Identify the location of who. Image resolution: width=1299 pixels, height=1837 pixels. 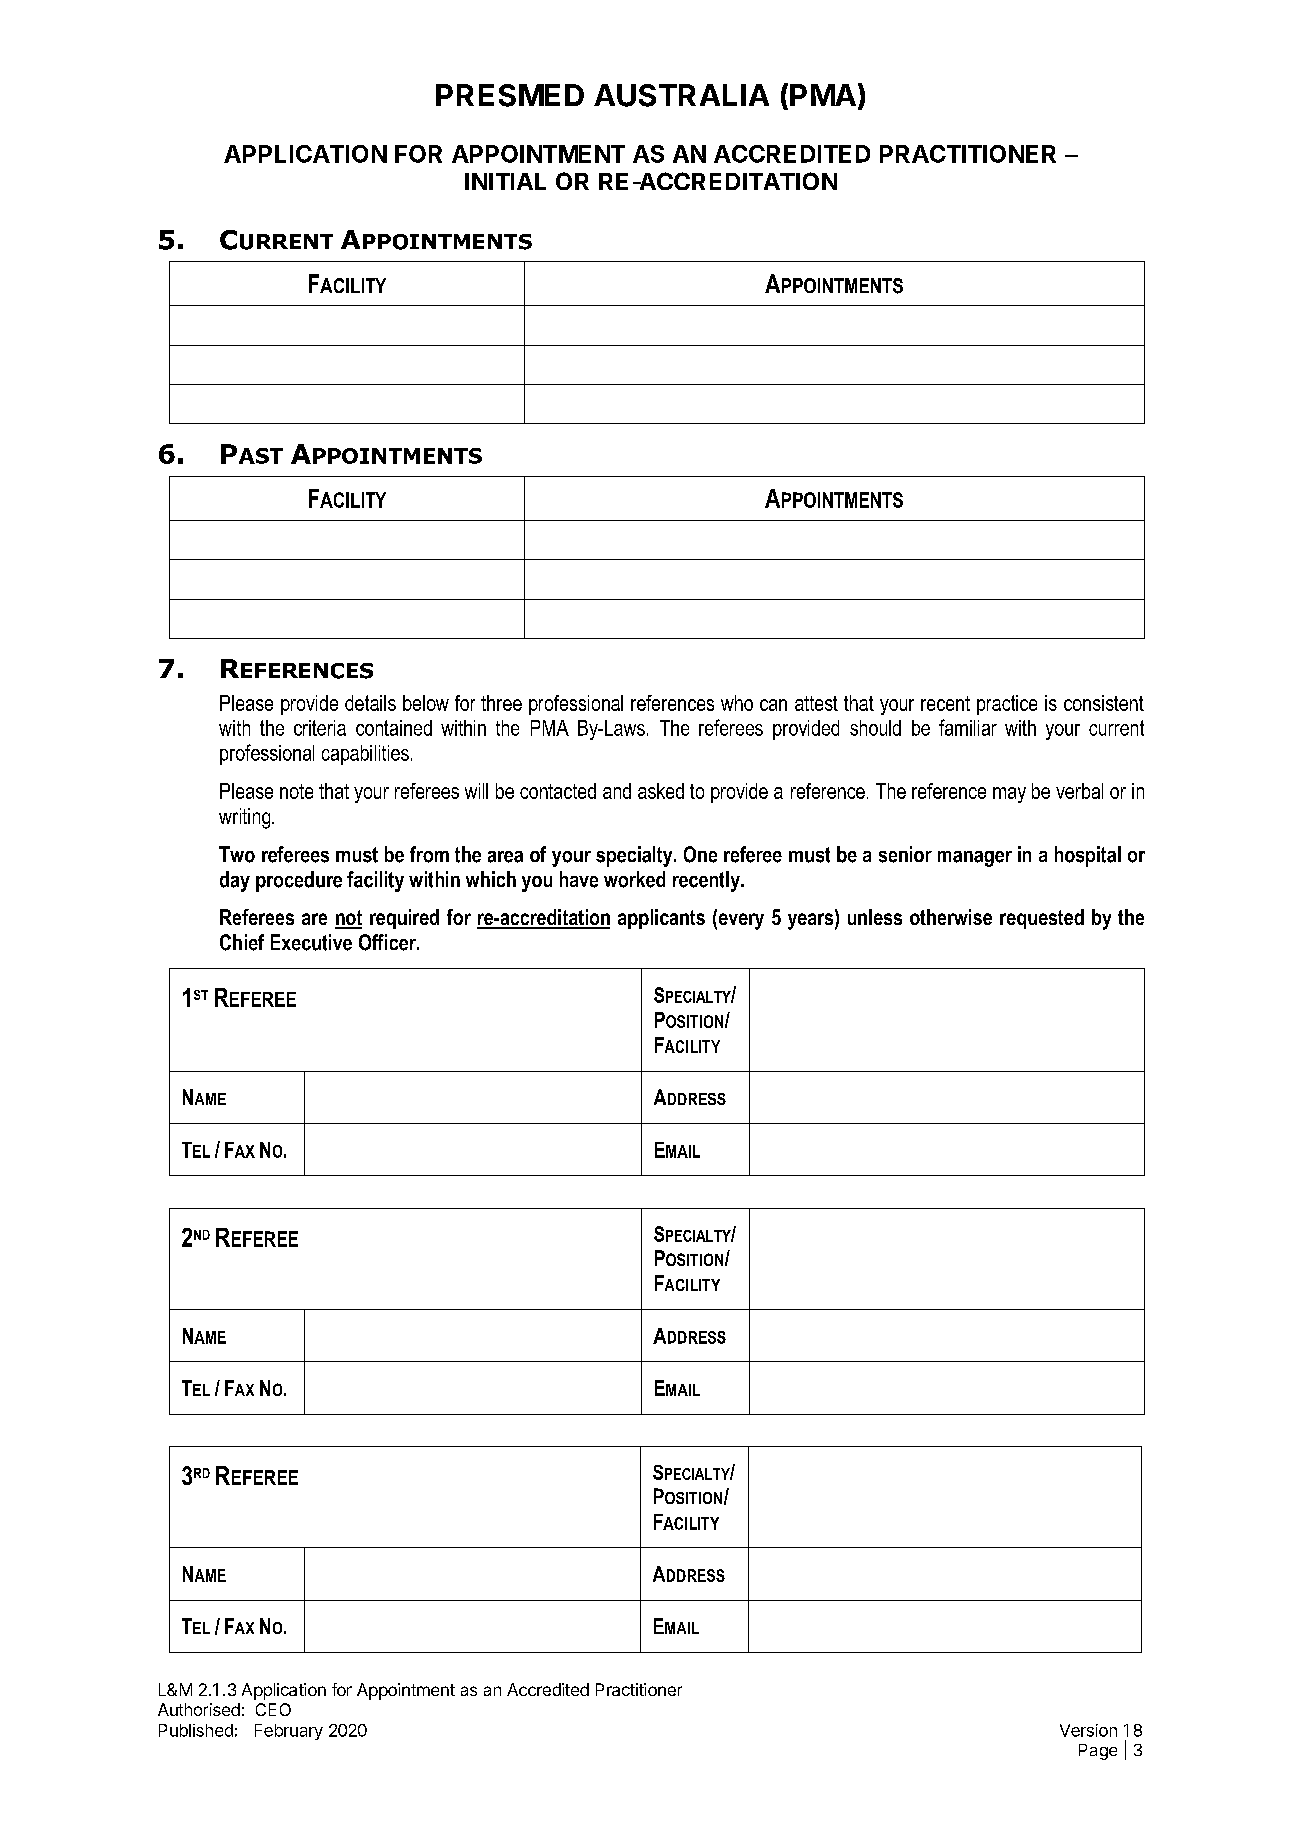
(737, 703).
